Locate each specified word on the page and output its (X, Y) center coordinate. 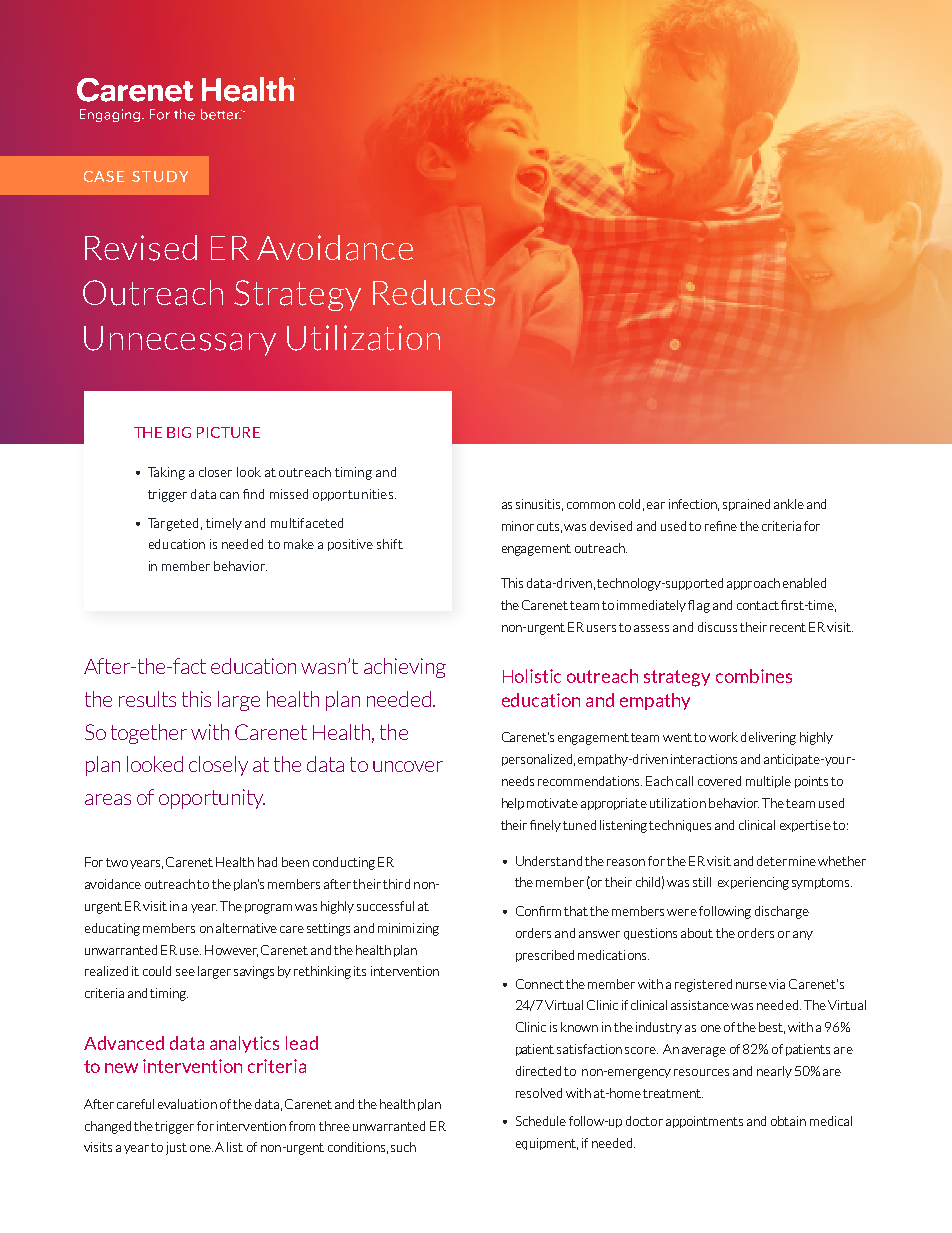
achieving (405, 668)
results (147, 699)
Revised (141, 248)
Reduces (434, 293)
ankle (789, 504)
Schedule (541, 1121)
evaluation (187, 1104)
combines (754, 676)
